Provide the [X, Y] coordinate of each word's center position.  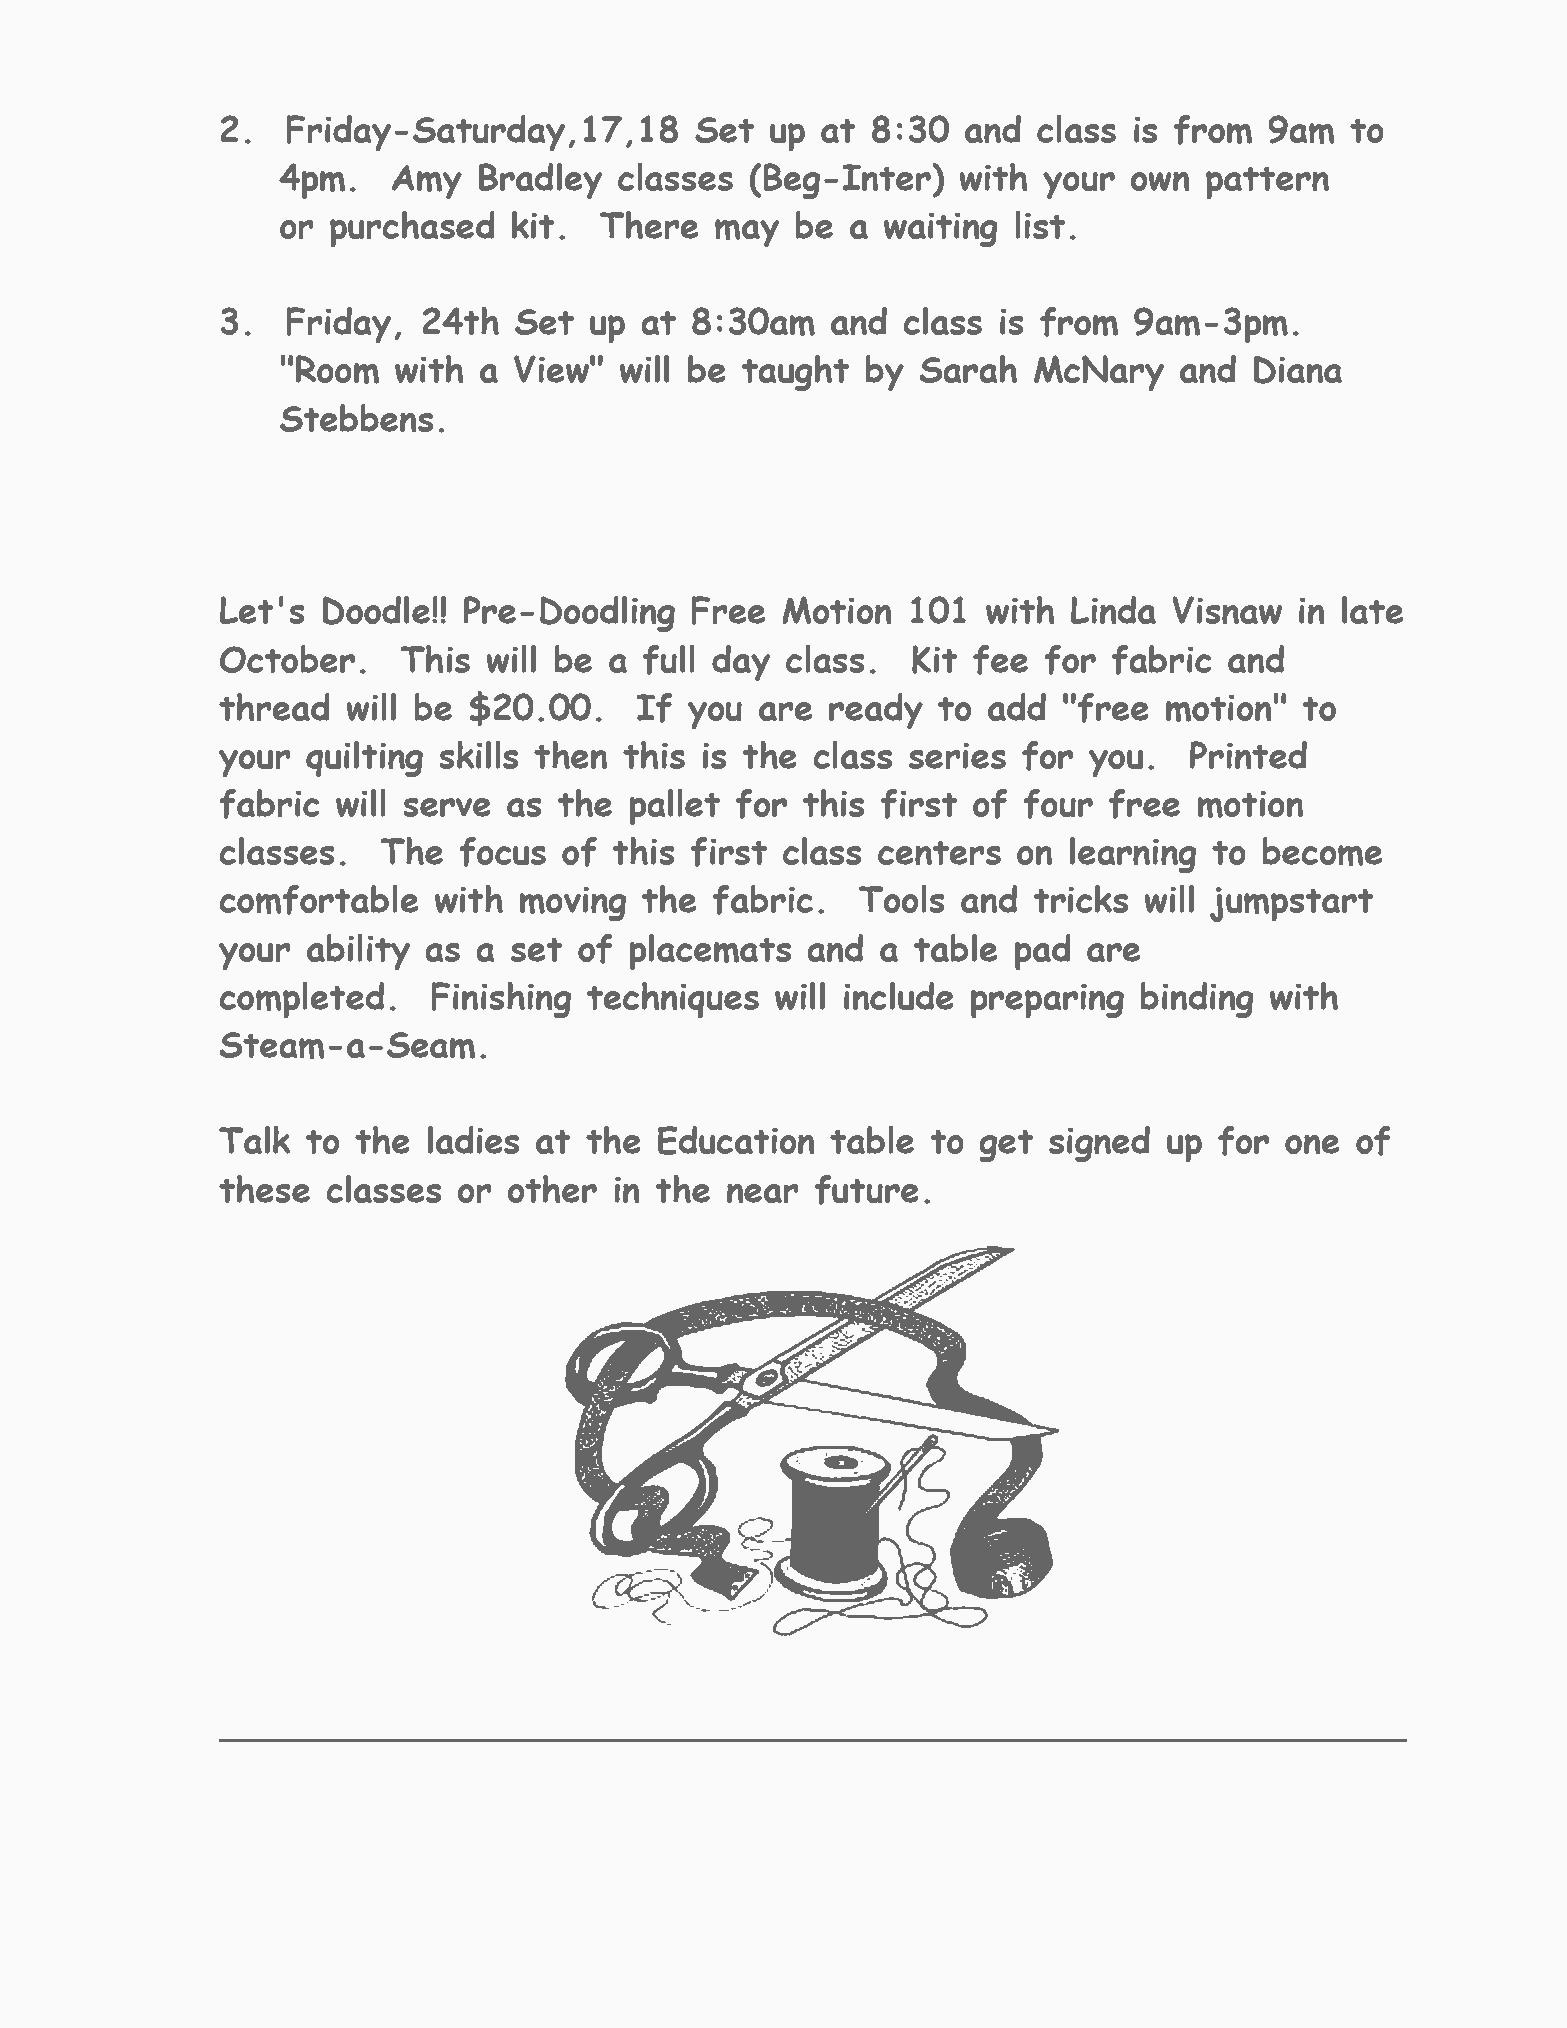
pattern [1267, 183]
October [287, 659]
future [867, 1190]
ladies [473, 1140]
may [747, 233]
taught [795, 373]
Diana [1298, 369]
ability [358, 952]
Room [337, 369]
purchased [412, 229]
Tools [902, 899]
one [1312, 1144]
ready [876, 711]
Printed [1248, 755]
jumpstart [1292, 904]
